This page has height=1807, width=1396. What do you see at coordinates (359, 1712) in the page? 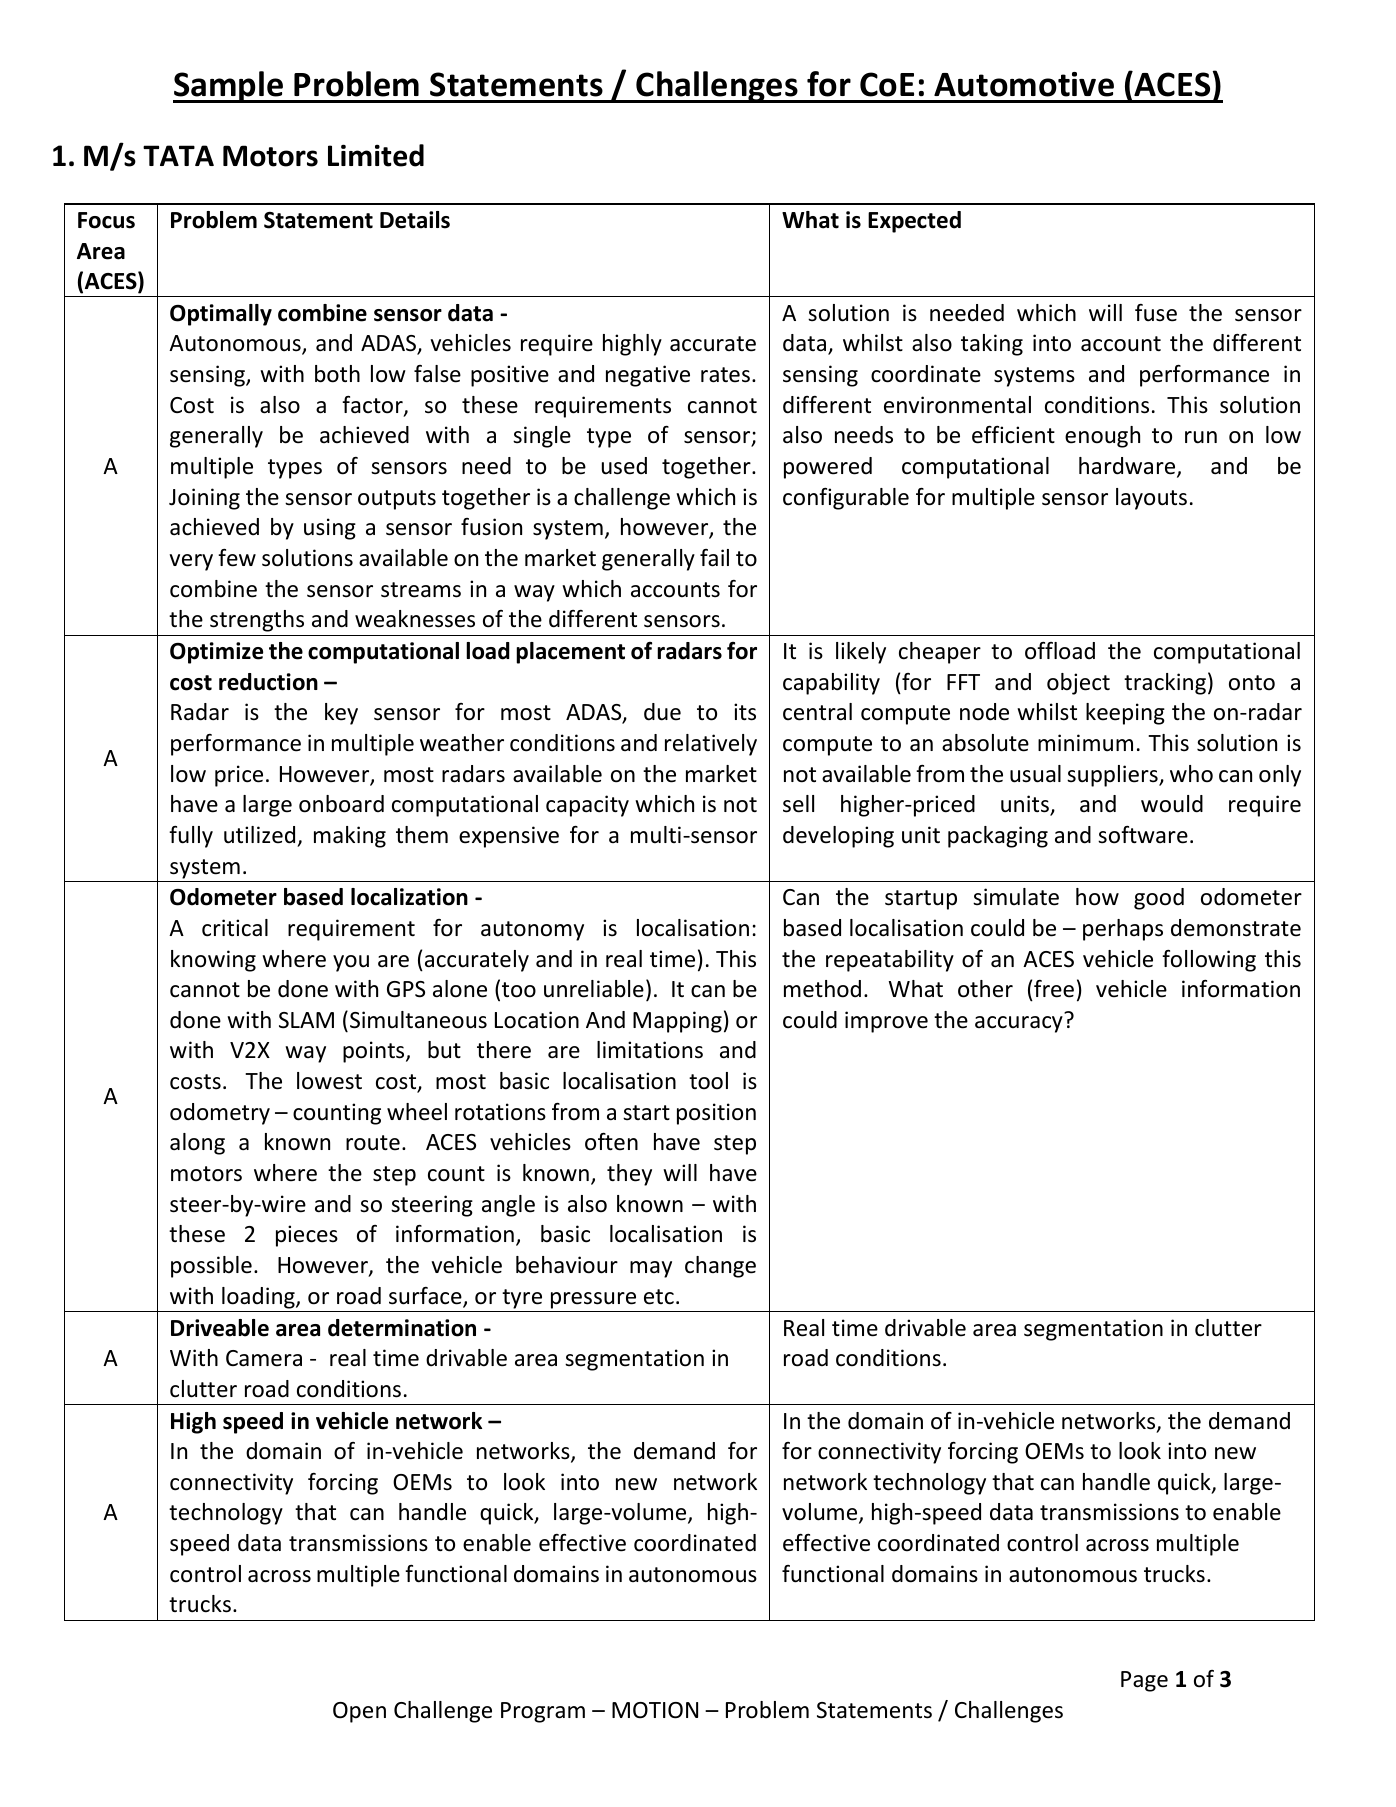
I see `Open` at bounding box center [359, 1712].
